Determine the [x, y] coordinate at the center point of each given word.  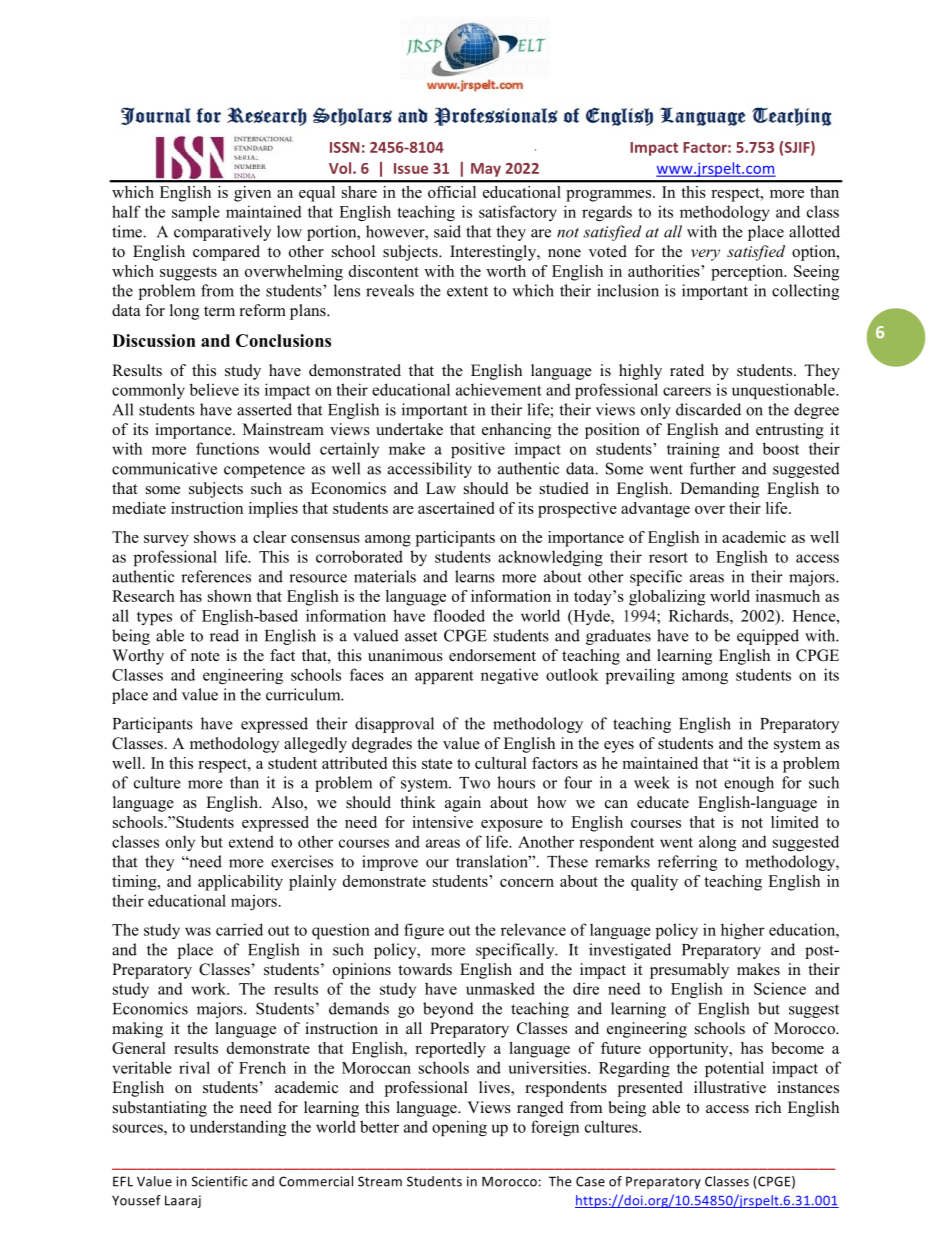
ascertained [456, 508]
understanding [238, 1128]
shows [215, 537]
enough [749, 784]
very [705, 255]
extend [251, 841]
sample [196, 213]
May [486, 170]
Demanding [719, 490]
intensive [442, 822]
